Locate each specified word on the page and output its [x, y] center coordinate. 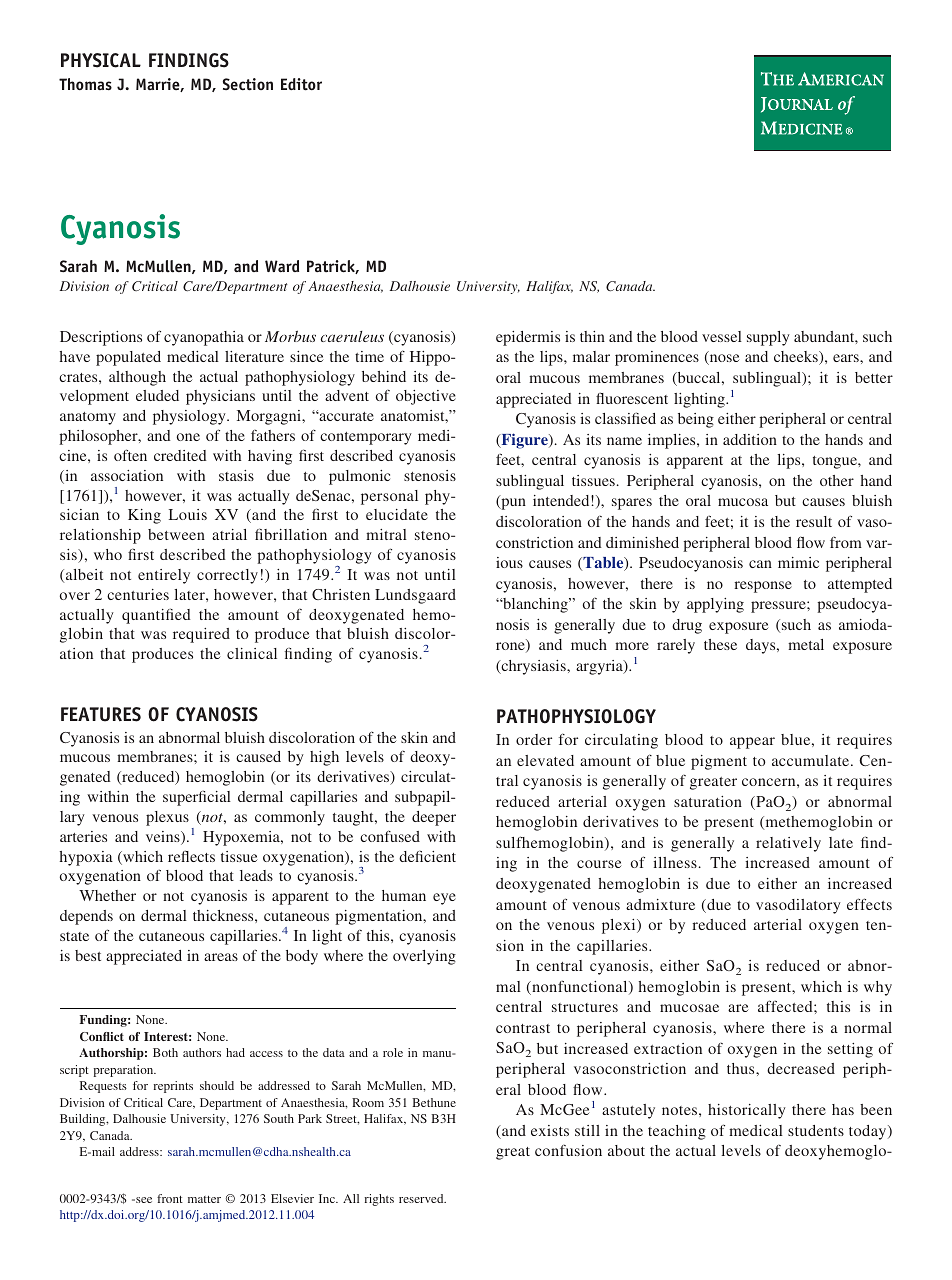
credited [180, 455]
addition [750, 439]
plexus [167, 818]
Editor [301, 84]
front [170, 1198]
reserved [422, 1198]
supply [768, 338]
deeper [434, 818]
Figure [524, 441]
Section [248, 84]
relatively [788, 844]
